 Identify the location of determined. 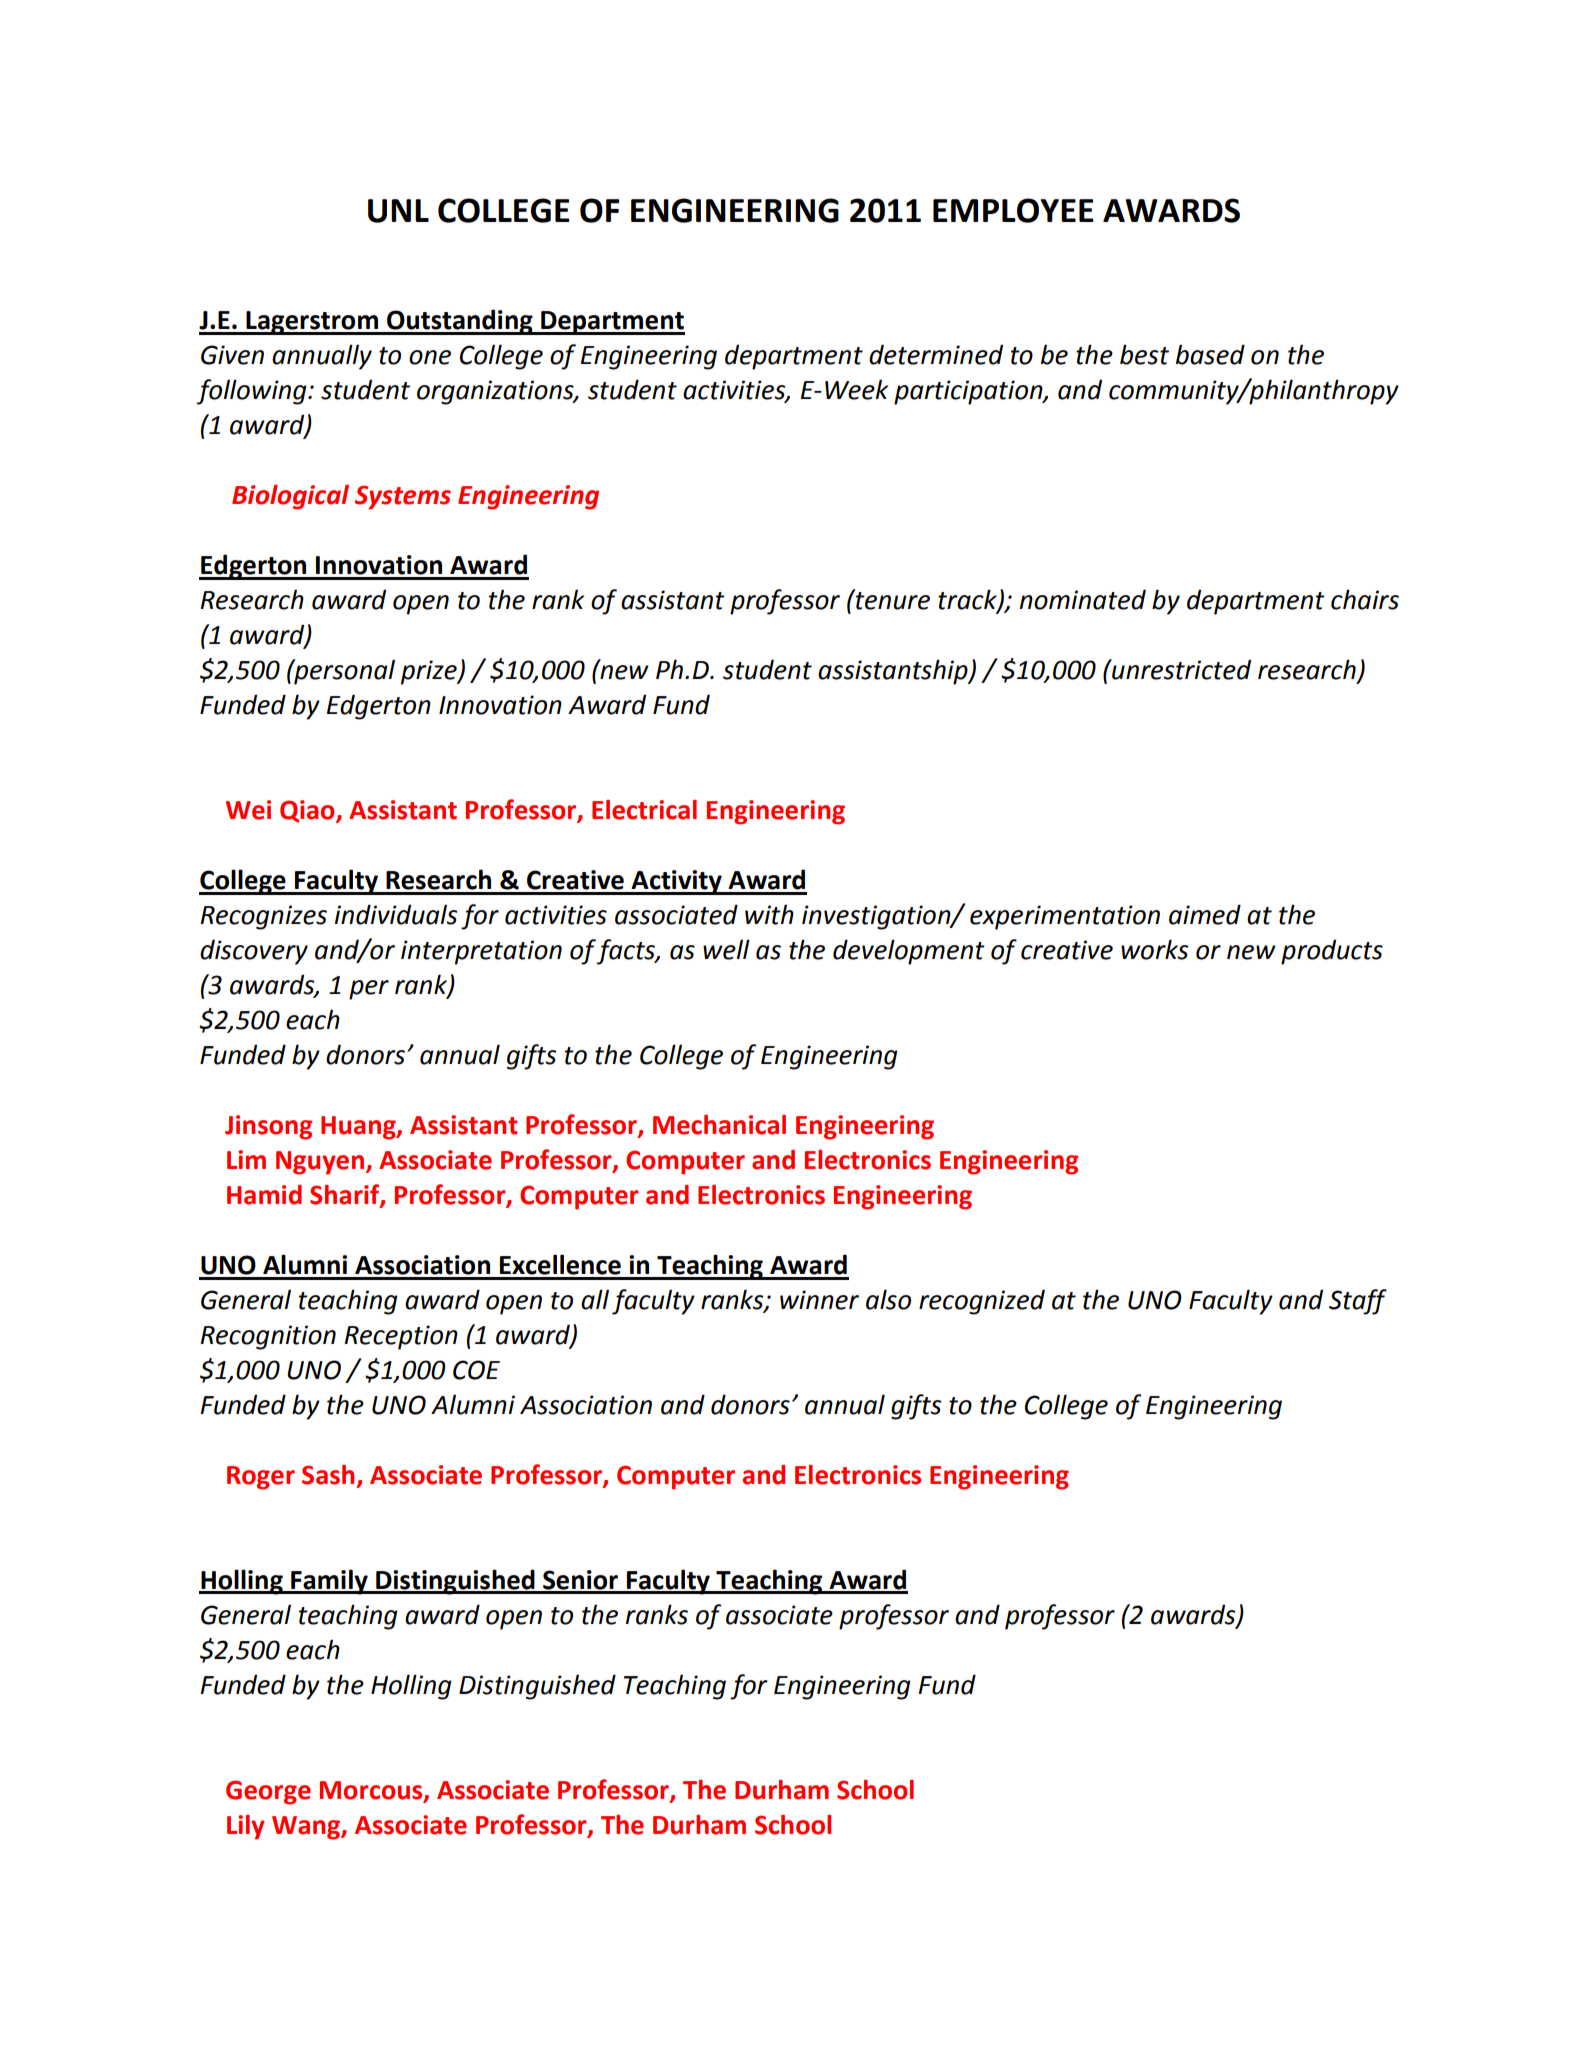
(936, 354).
